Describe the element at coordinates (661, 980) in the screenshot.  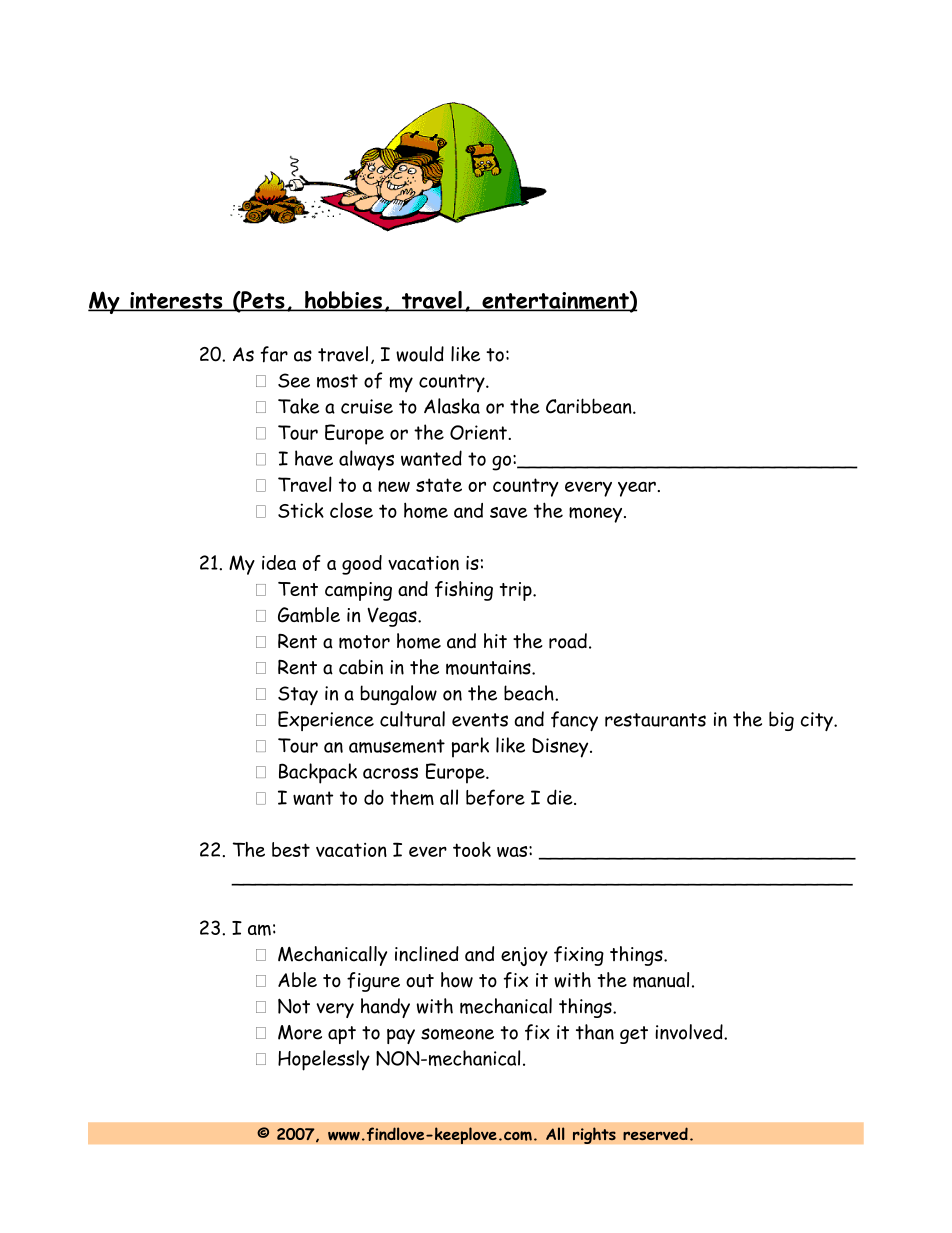
I see `manual` at that location.
